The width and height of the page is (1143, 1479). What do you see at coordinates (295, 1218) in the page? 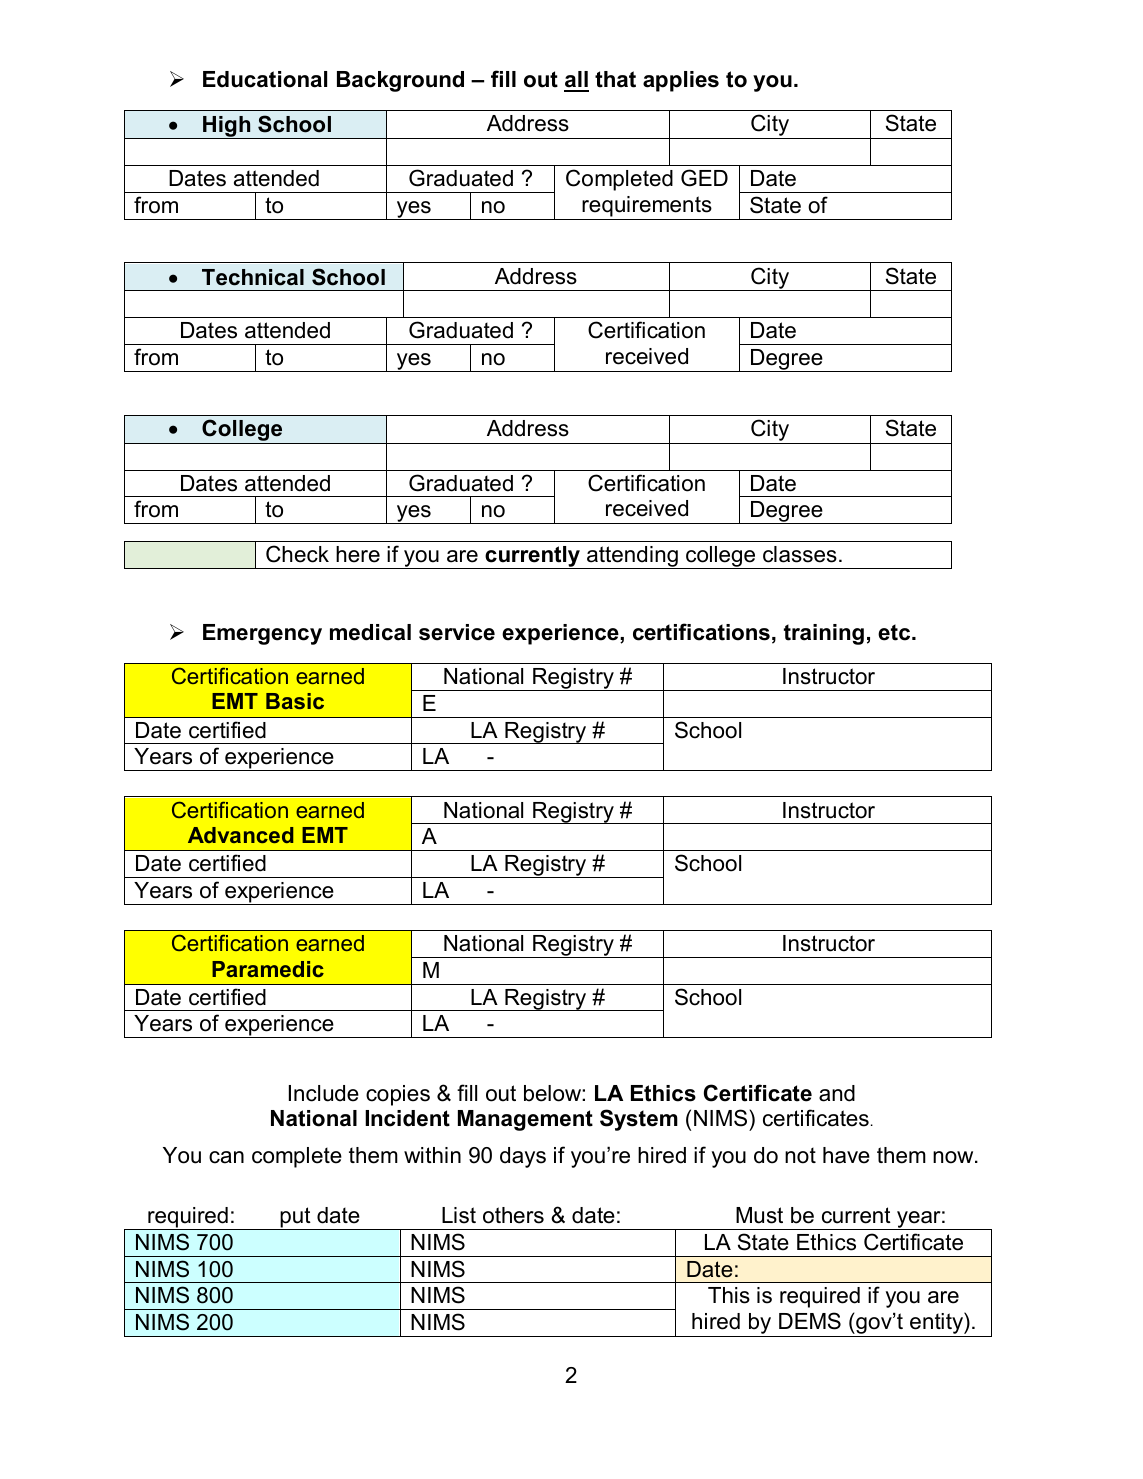
I see `put` at bounding box center [295, 1218].
